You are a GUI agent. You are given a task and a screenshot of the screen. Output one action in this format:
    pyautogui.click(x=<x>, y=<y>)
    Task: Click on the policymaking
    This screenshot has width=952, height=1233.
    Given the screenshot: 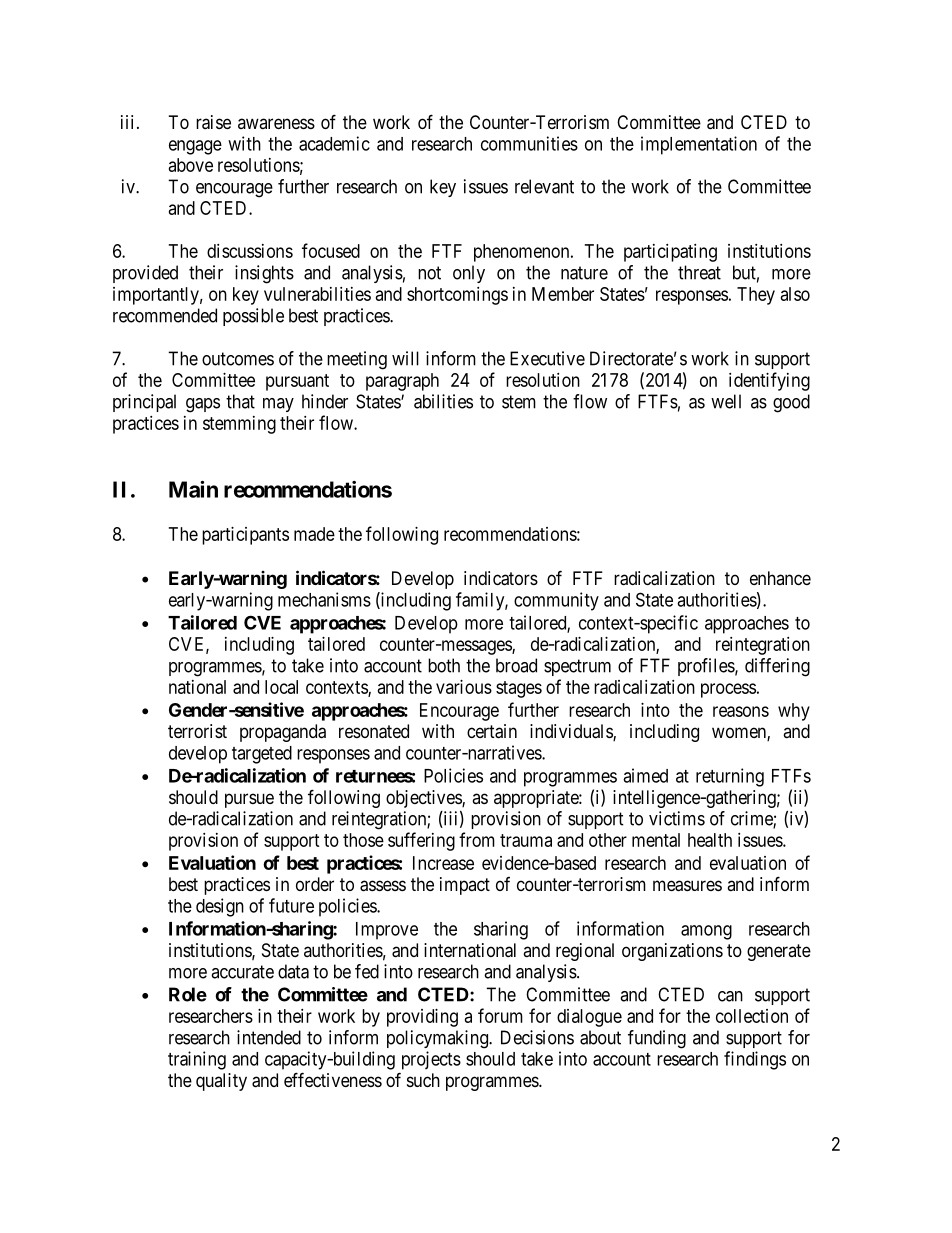 What is the action you would take?
    pyautogui.click(x=438, y=1039)
